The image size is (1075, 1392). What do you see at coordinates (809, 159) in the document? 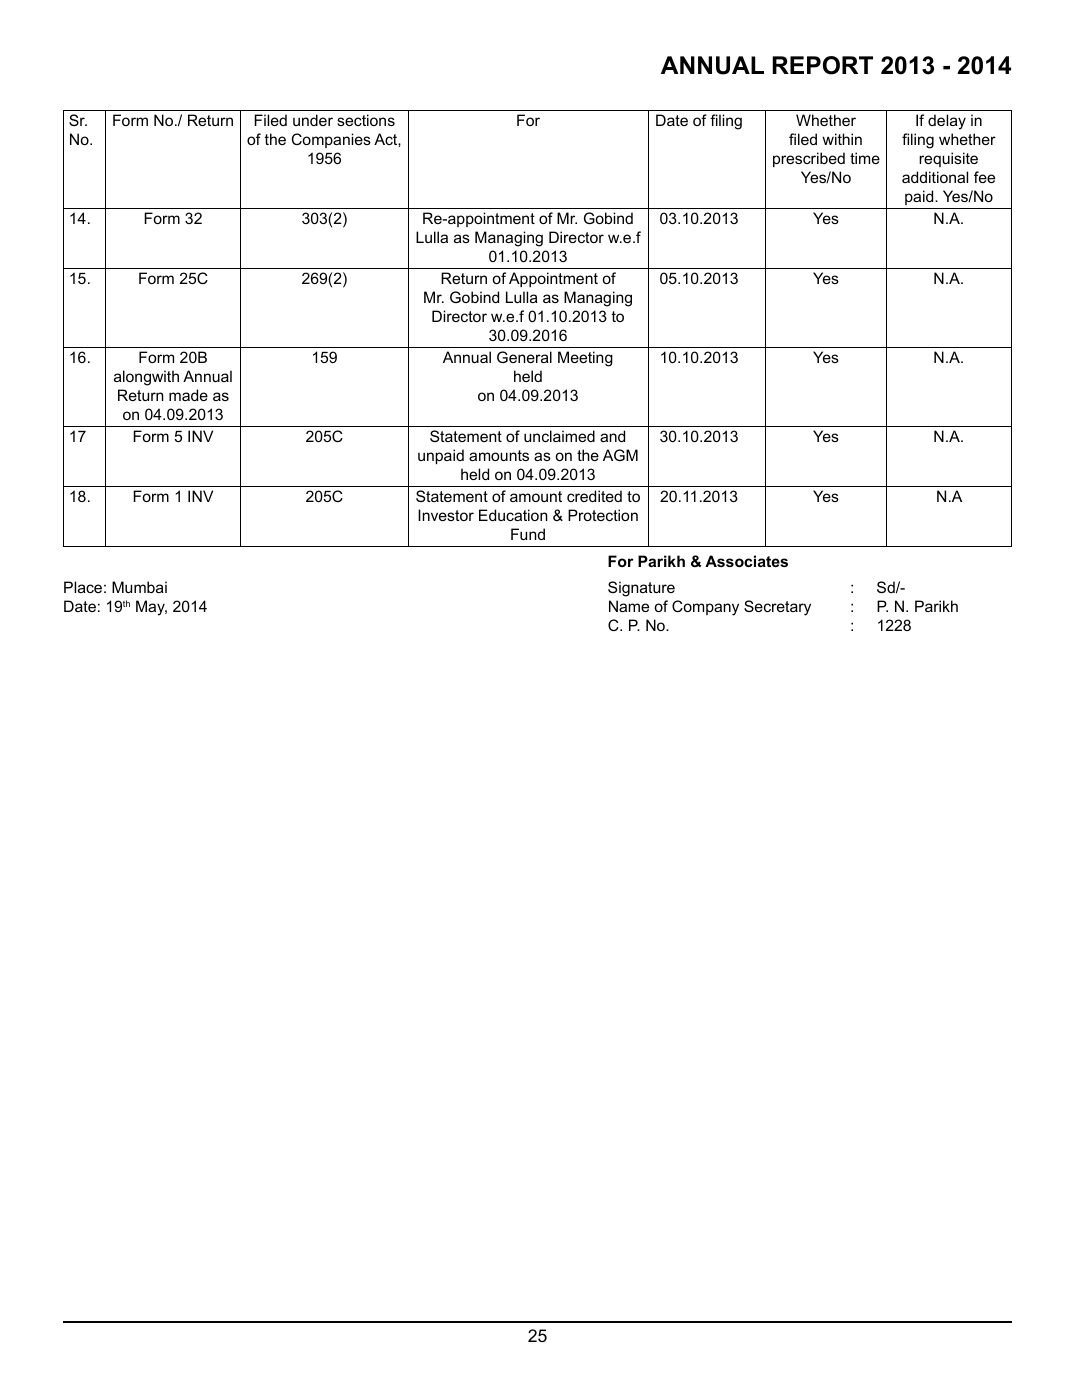
I see `prescribed` at bounding box center [809, 159].
